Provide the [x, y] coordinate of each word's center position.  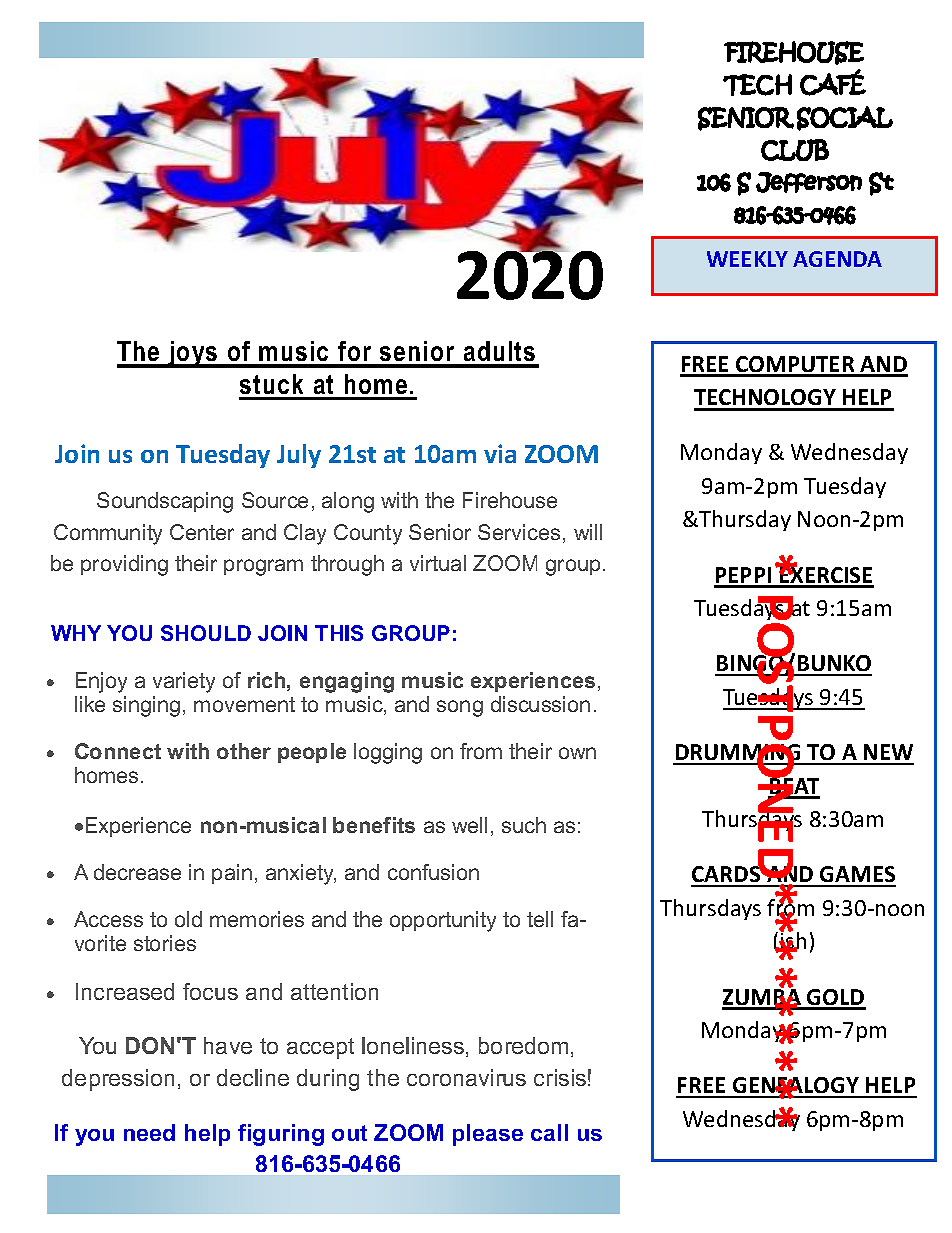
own [577, 753]
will [588, 532]
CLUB [795, 150]
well [469, 825]
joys [193, 354]
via [500, 453]
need [149, 1132]
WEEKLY [747, 259]
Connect [118, 751]
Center [202, 532]
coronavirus [466, 1077]
